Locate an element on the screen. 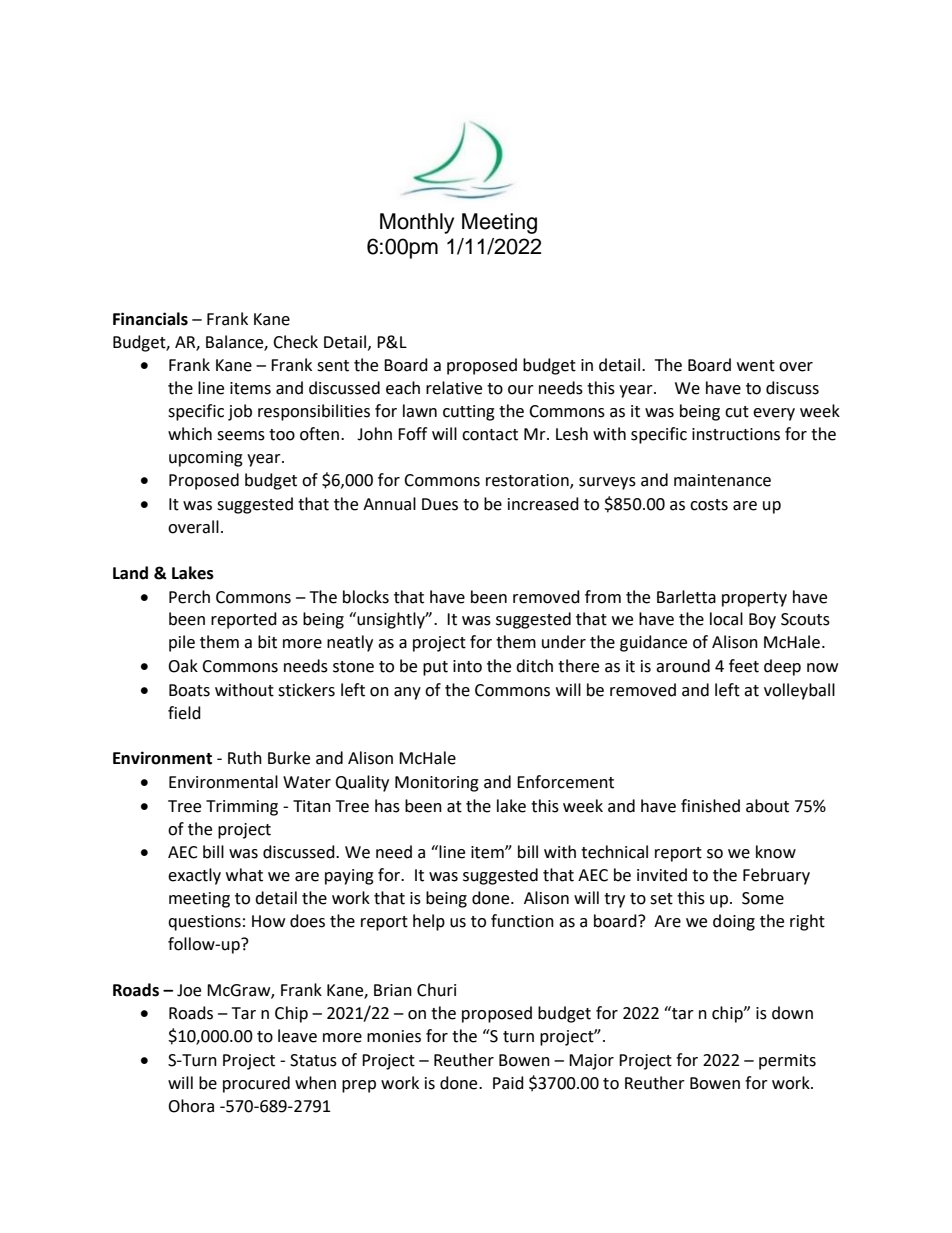  Monitoring is located at coordinates (437, 784).
